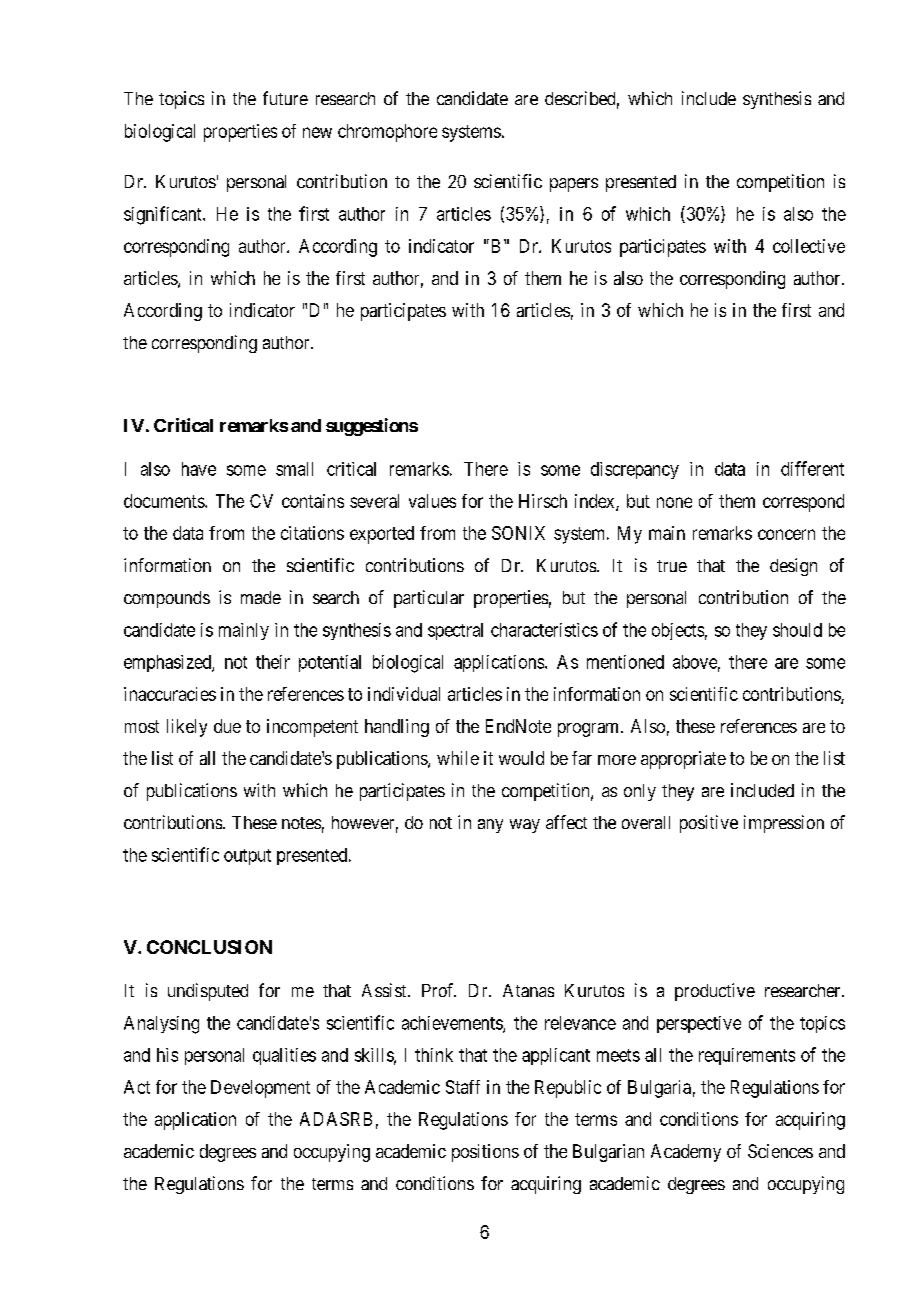 The height and width of the screenshot is (1308, 924). Describe the element at coordinates (432, 501) in the screenshot. I see `values` at that location.
